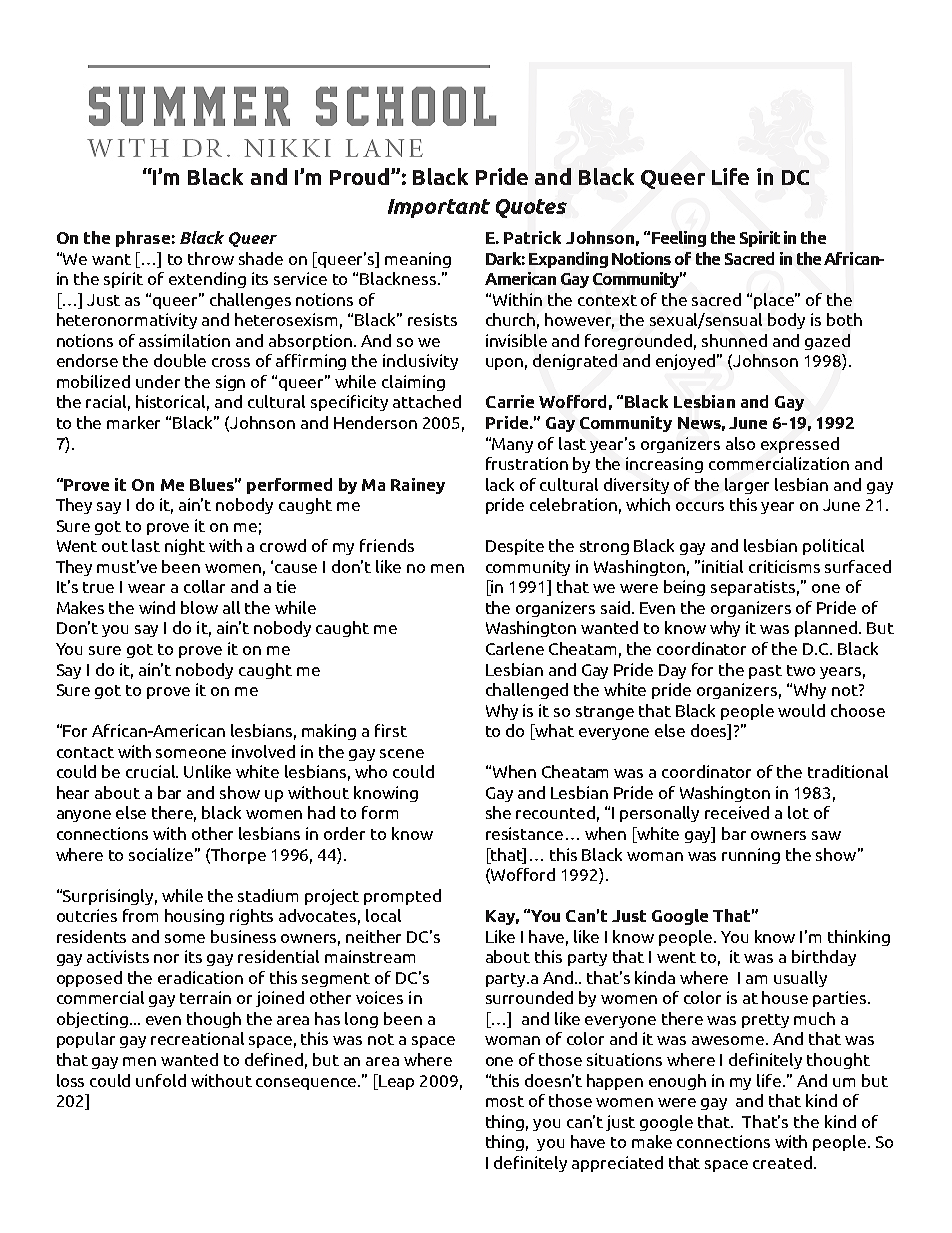 The height and width of the screenshot is (1233, 952). Describe the element at coordinates (527, 691) in the screenshot. I see `challenged` at that location.
